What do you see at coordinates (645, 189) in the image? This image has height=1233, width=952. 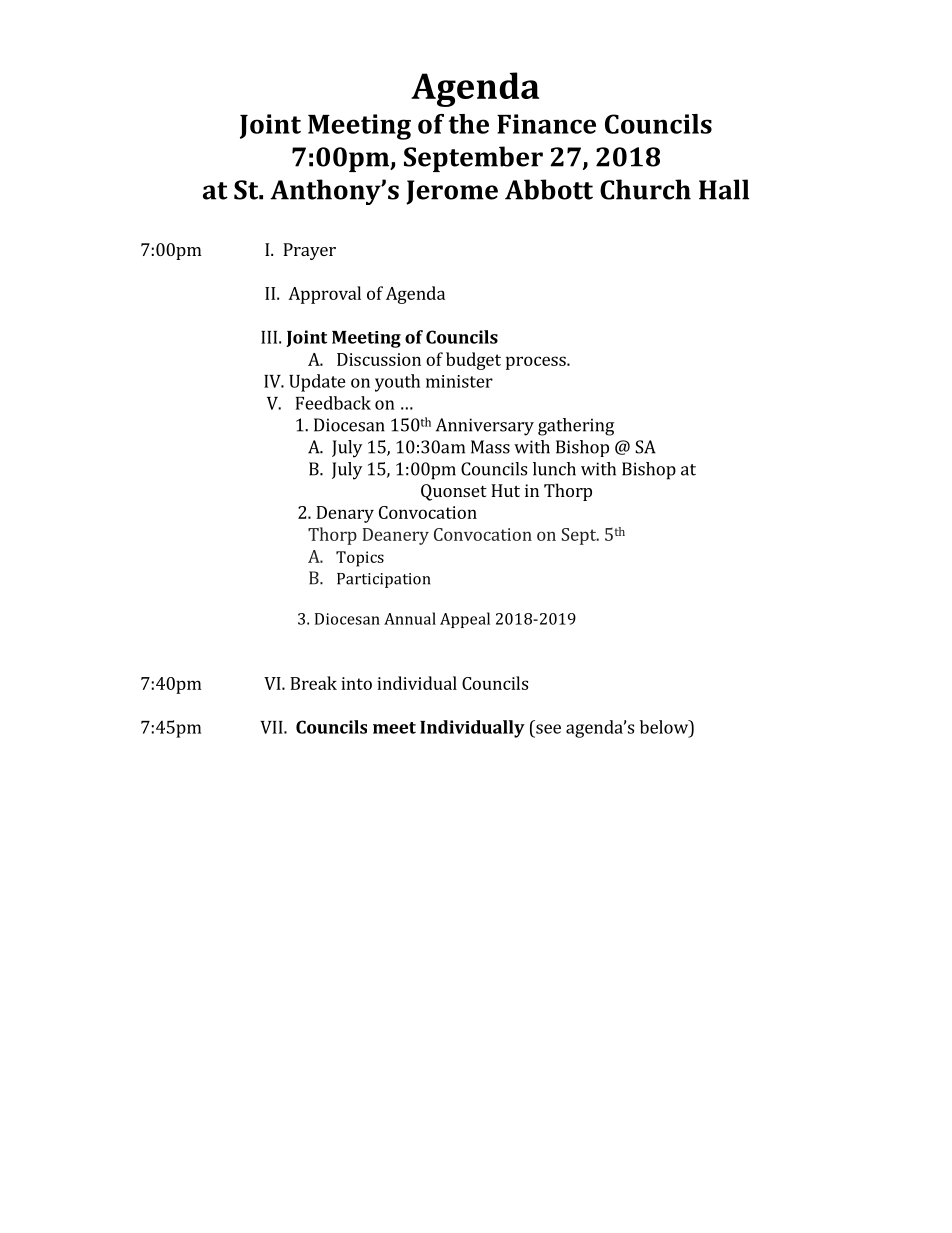 I see `Church` at bounding box center [645, 189].
